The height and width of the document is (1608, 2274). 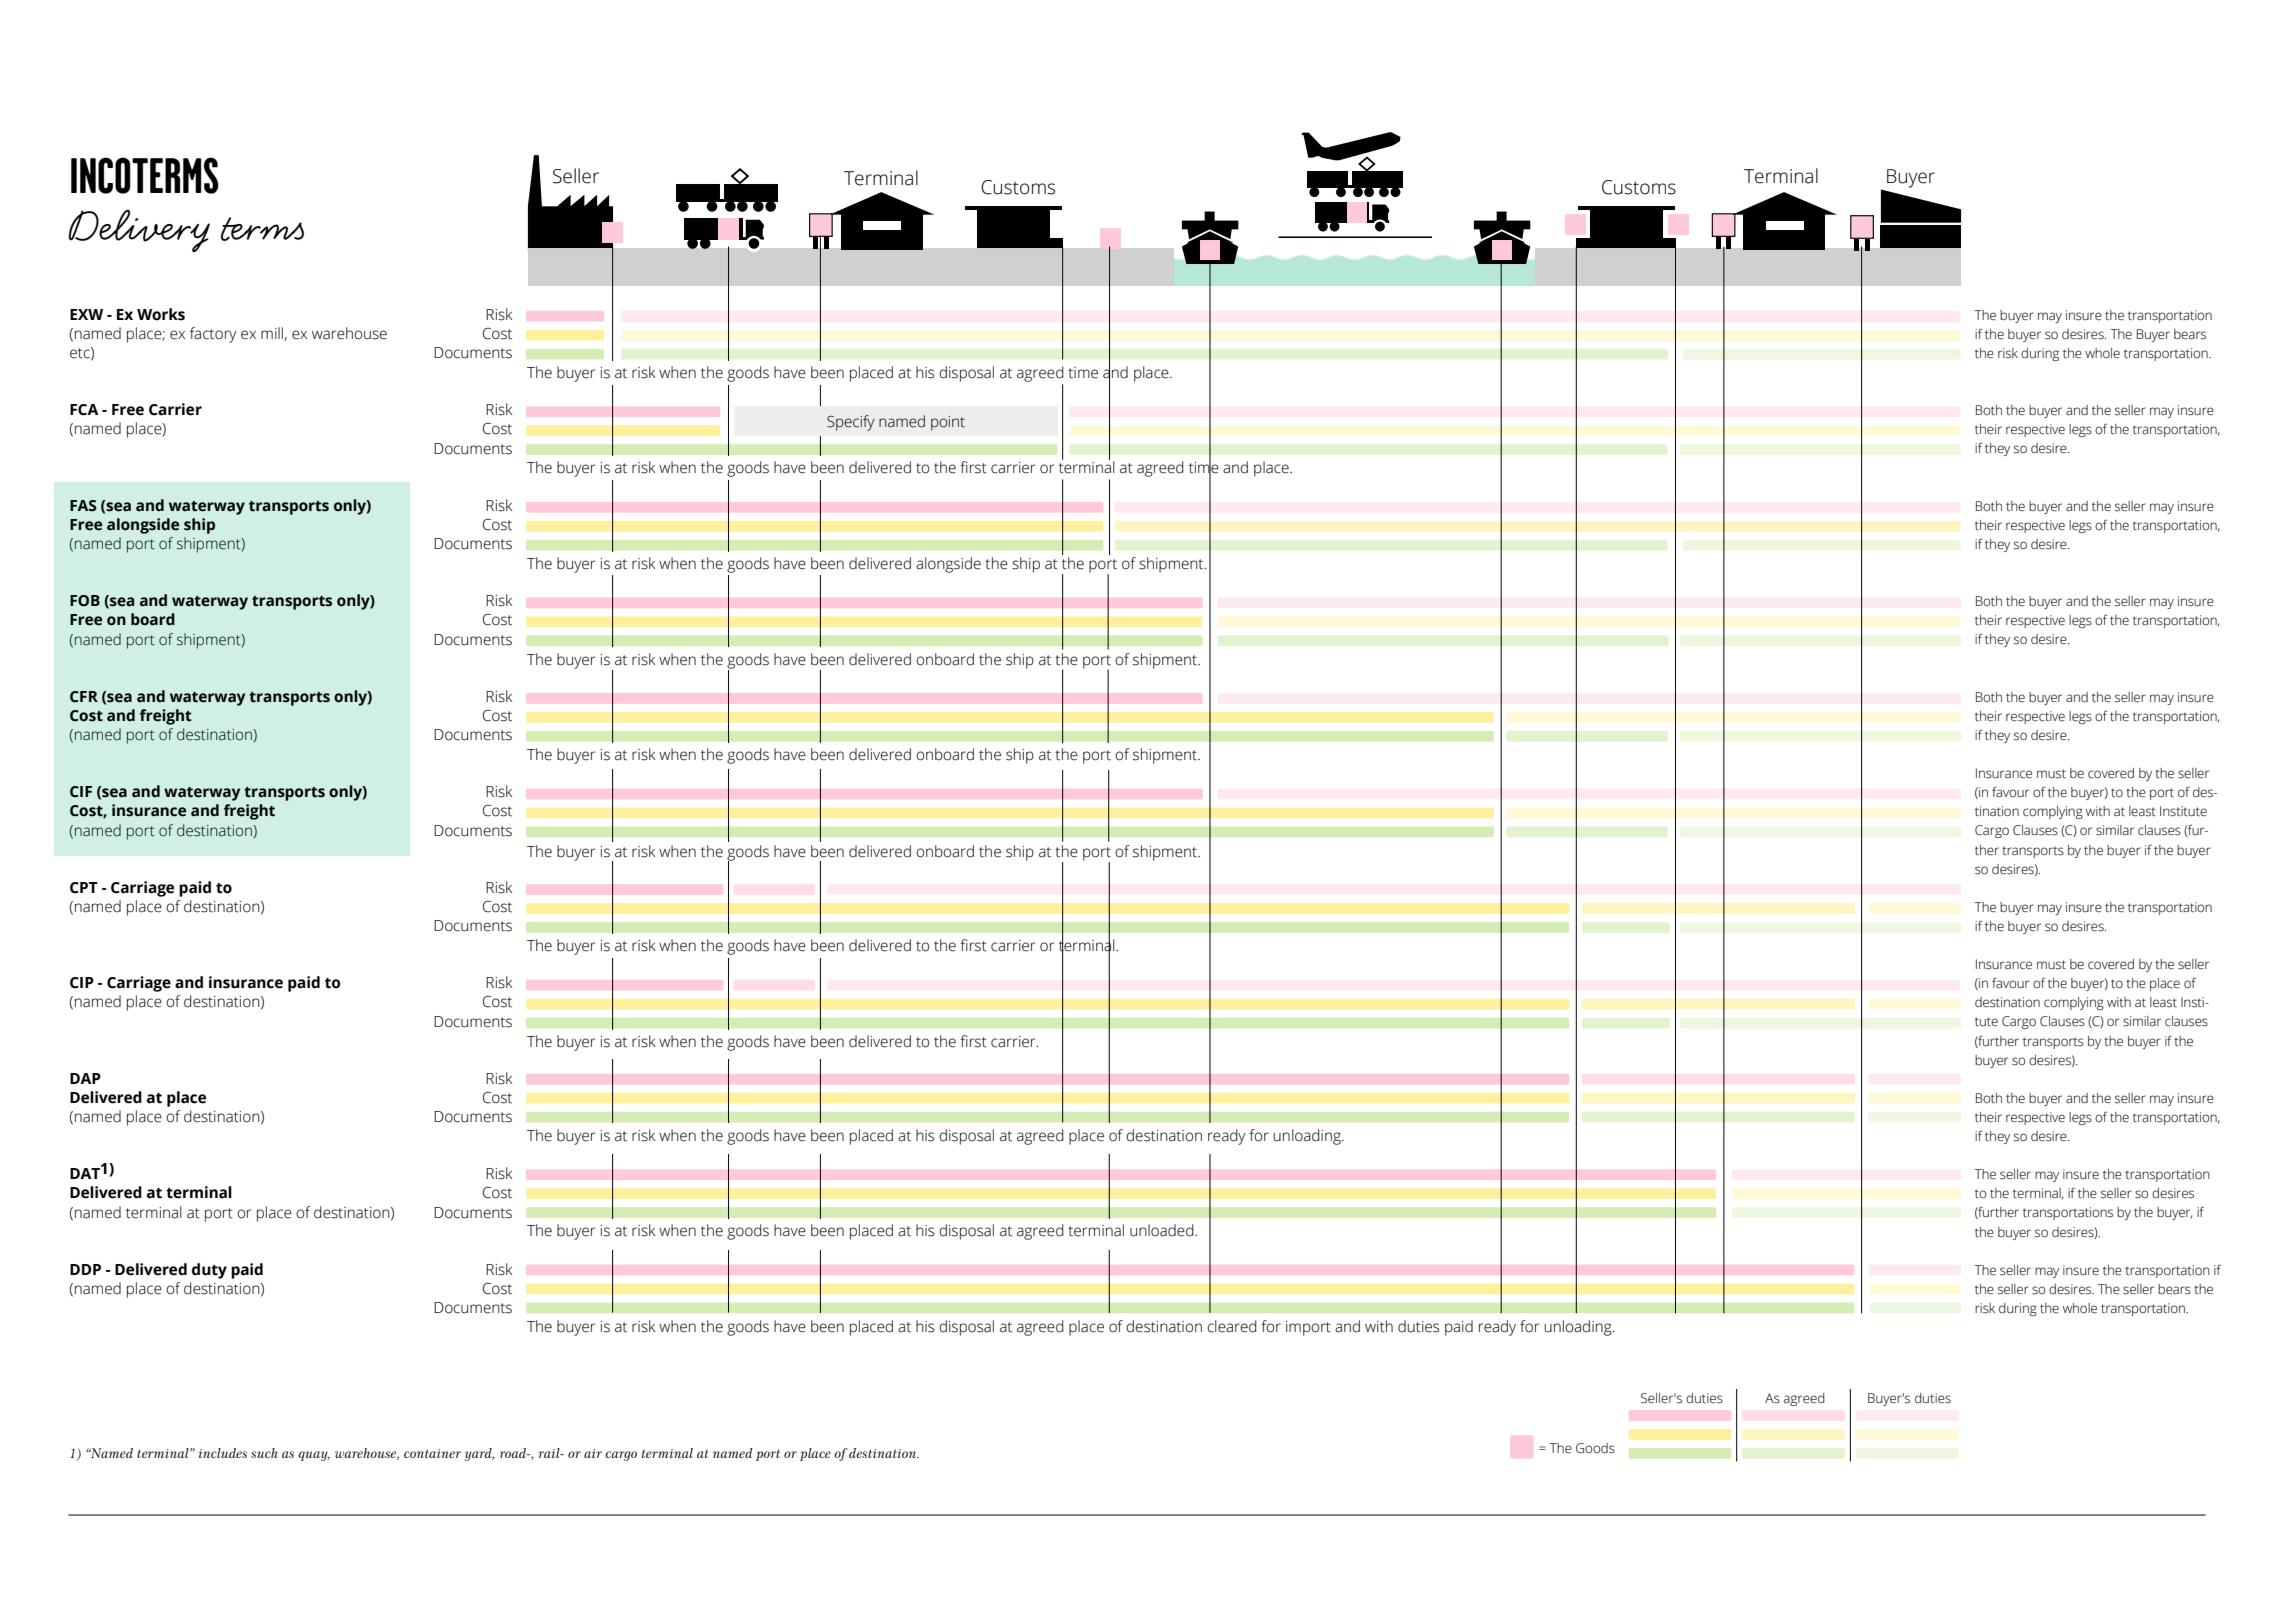 What do you see at coordinates (209, 1271) in the document?
I see `duty` at bounding box center [209, 1271].
